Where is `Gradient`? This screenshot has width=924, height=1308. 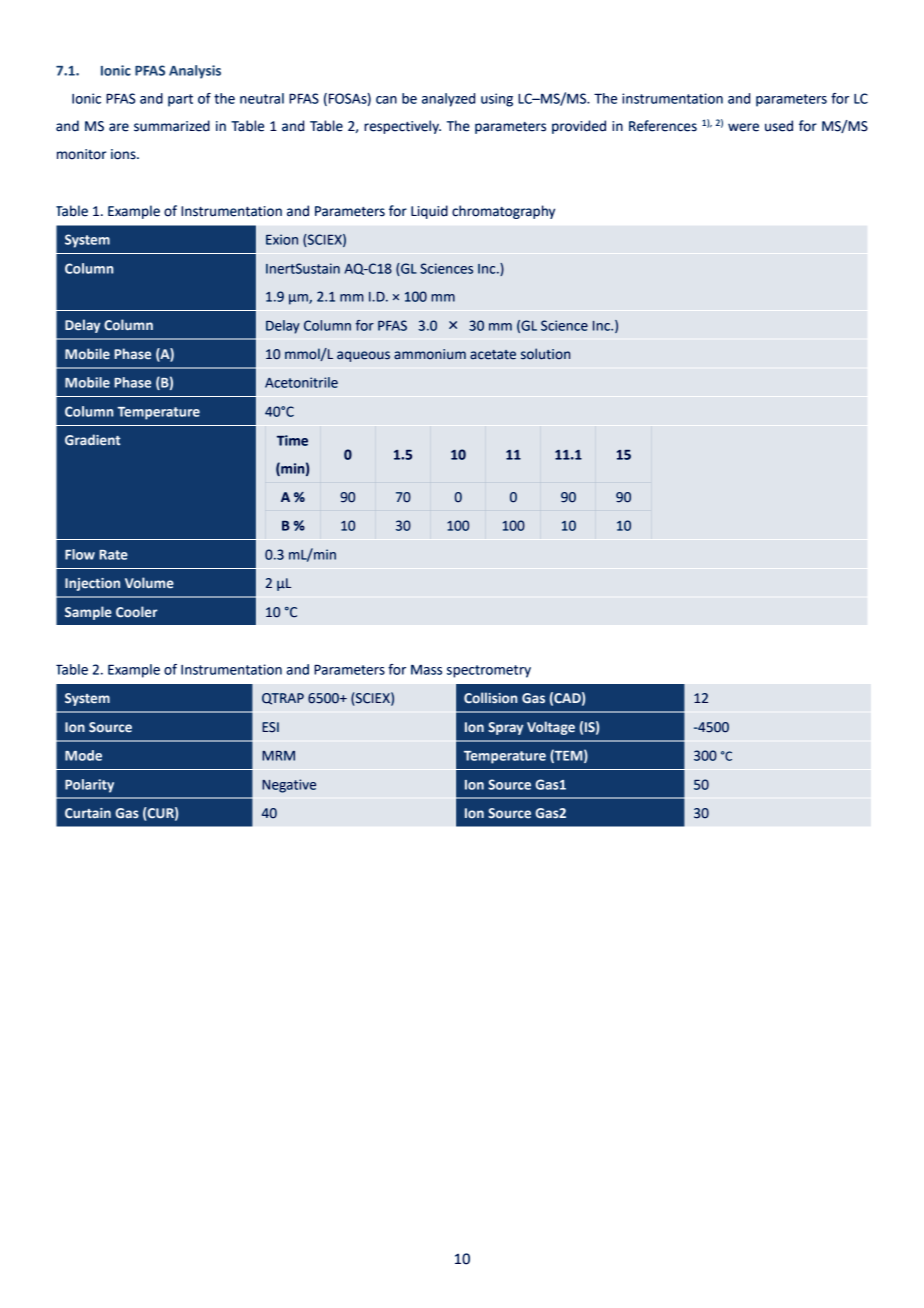
Gradient is located at coordinates (93, 440).
